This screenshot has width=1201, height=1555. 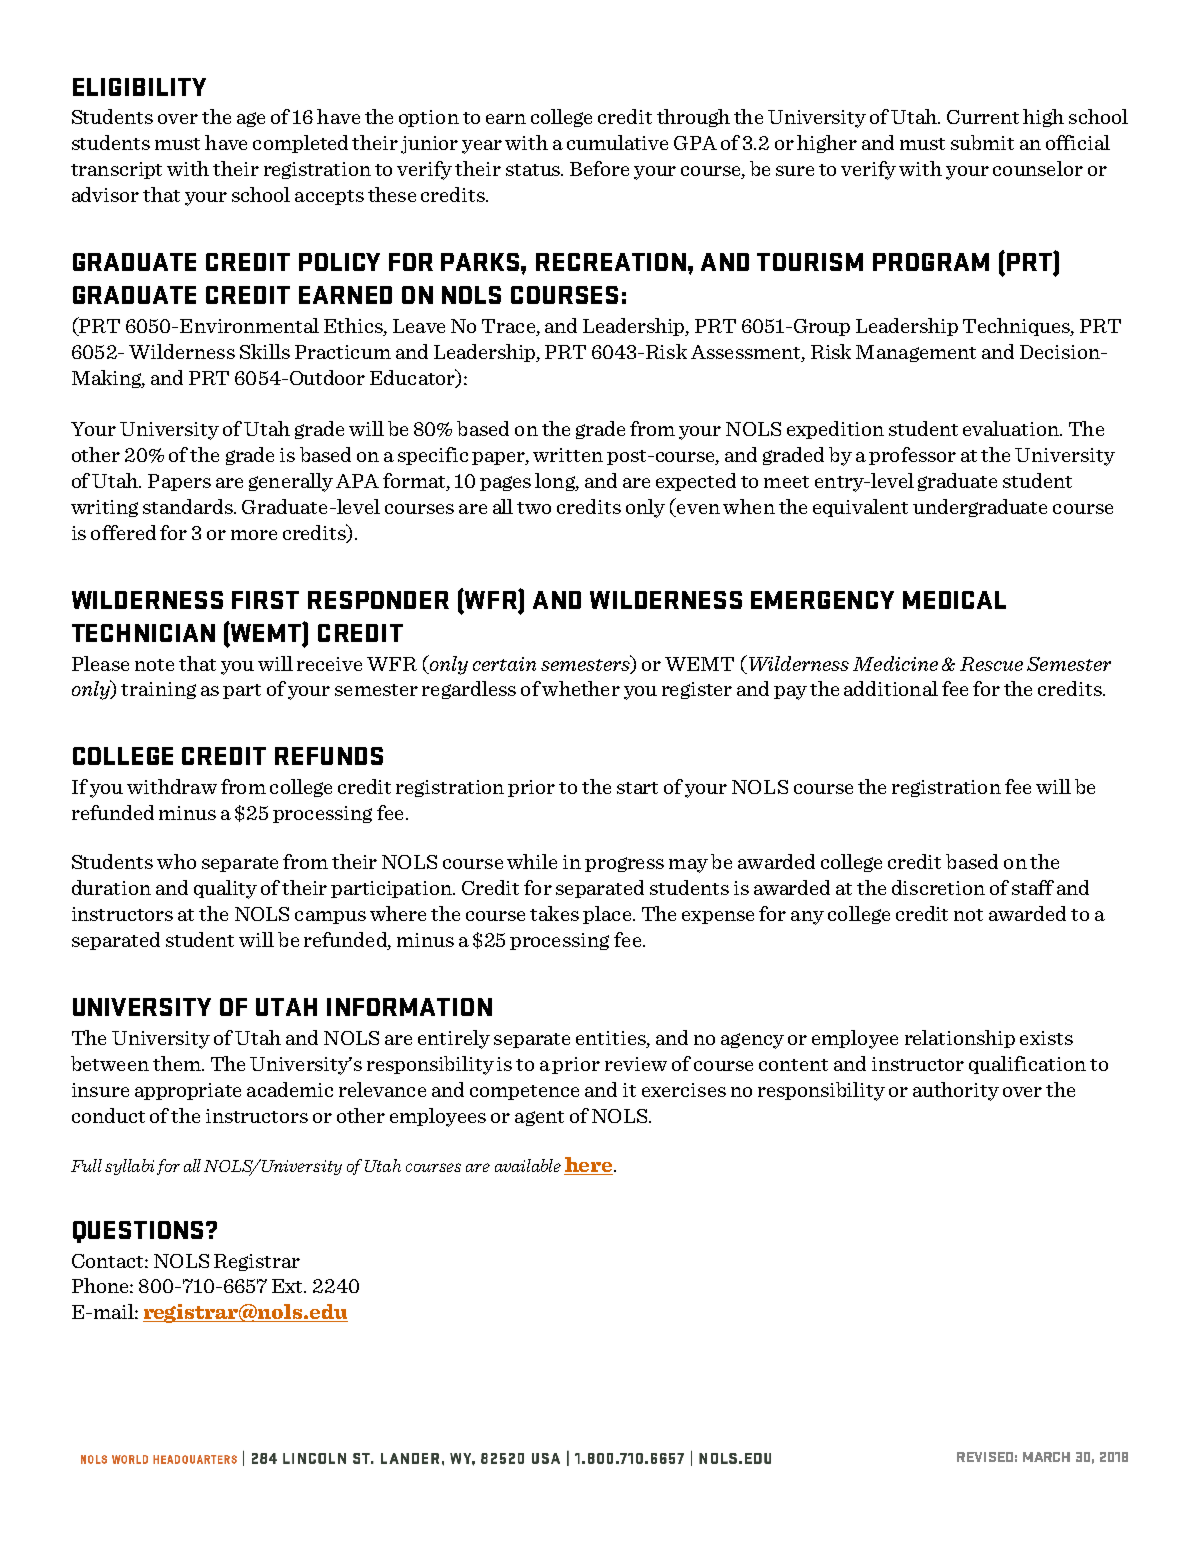 What do you see at coordinates (983, 117) in the screenshot?
I see `Current` at bounding box center [983, 117].
